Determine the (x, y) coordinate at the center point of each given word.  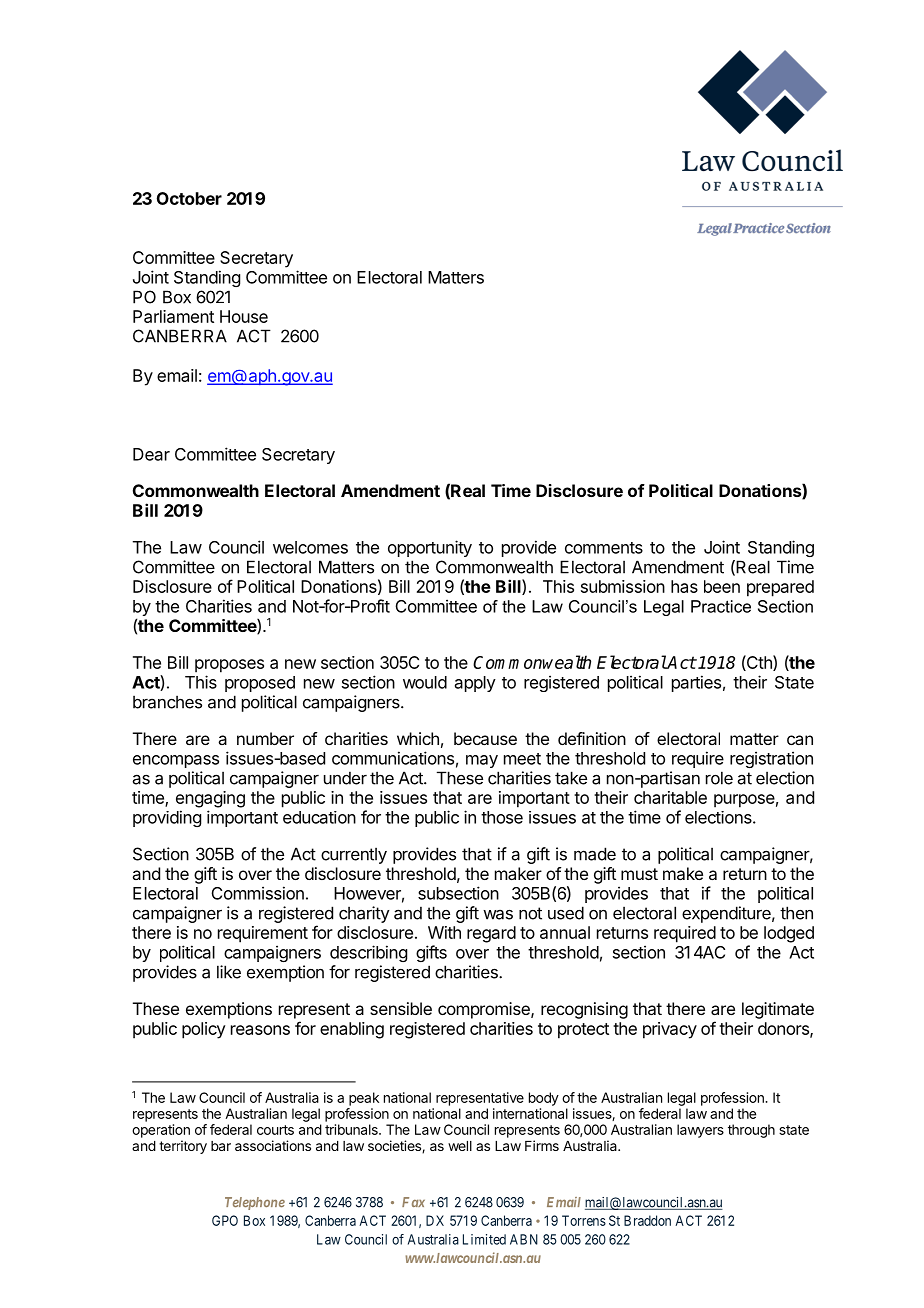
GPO (225, 1220)
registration (771, 759)
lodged (789, 934)
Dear (151, 454)
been (722, 586)
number (265, 738)
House (244, 316)
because (485, 738)
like (229, 972)
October (189, 198)
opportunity (430, 548)
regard (491, 934)
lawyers (700, 1131)
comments (604, 548)
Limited (484, 1239)
